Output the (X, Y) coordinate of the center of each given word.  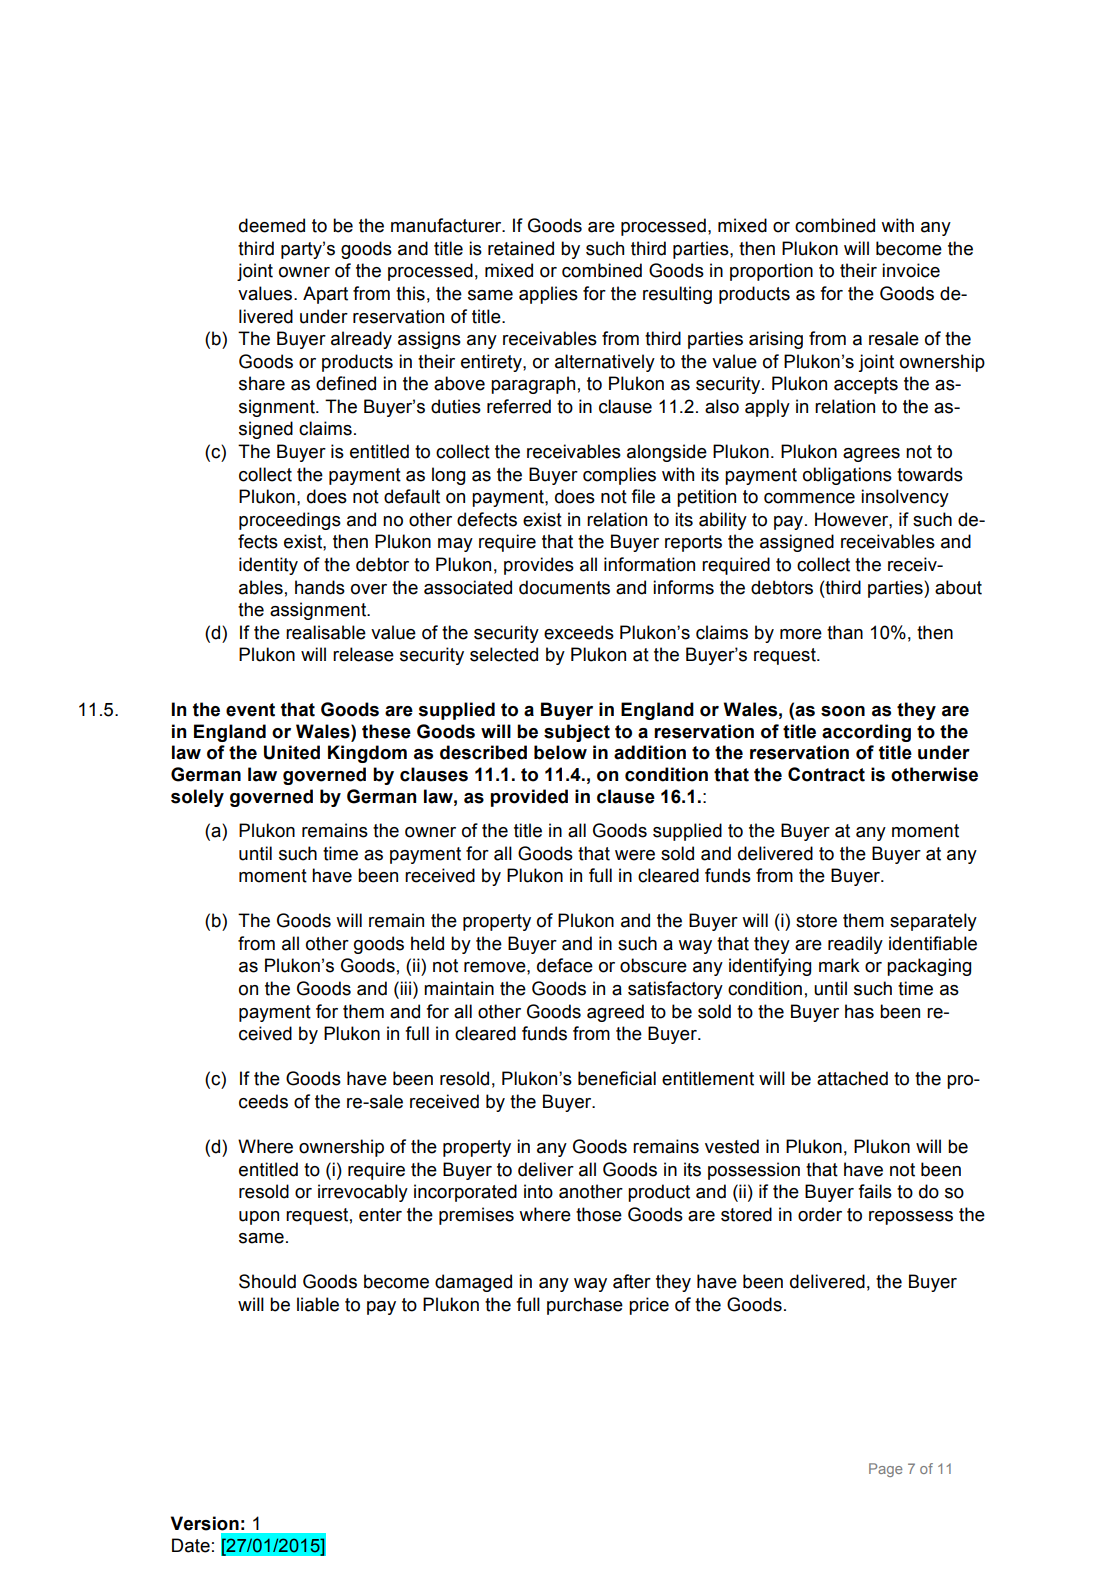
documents (564, 587)
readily (855, 945)
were (635, 855)
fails (875, 1191)
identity (268, 566)
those (599, 1214)
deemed (272, 225)
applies (548, 295)
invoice (911, 270)
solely (197, 798)
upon (259, 1218)
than (845, 632)
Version (205, 1523)
